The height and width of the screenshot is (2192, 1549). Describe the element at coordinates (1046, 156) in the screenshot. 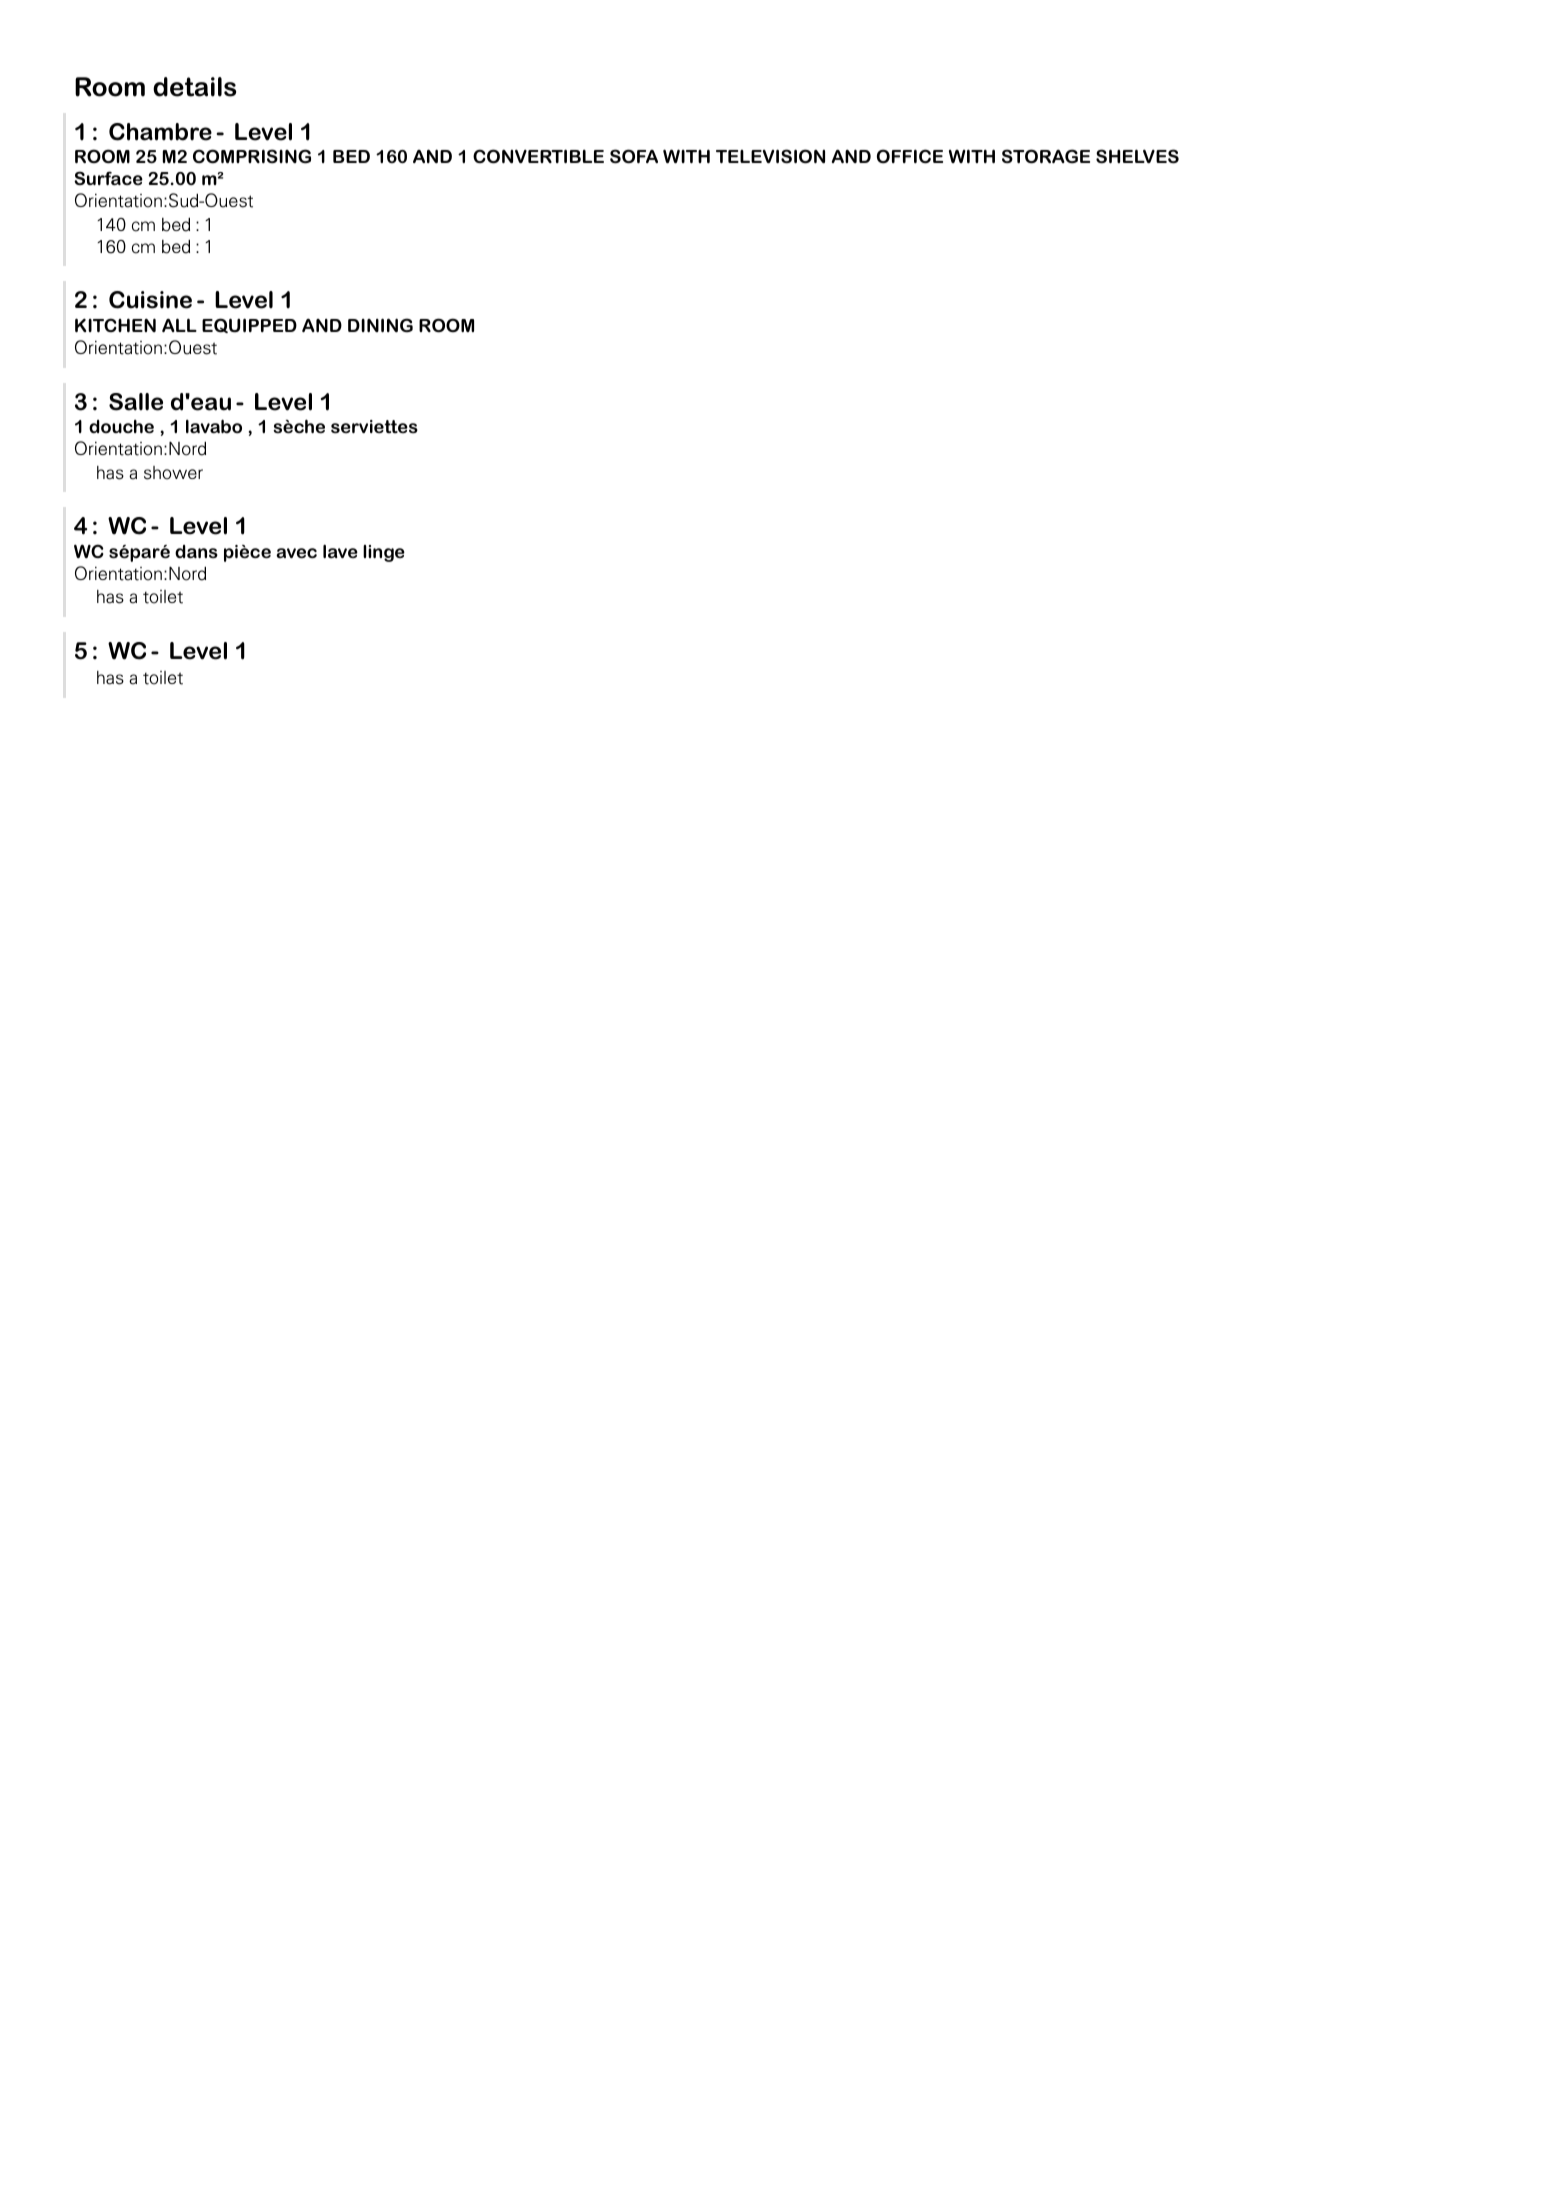

I see `STORAGE` at that location.
